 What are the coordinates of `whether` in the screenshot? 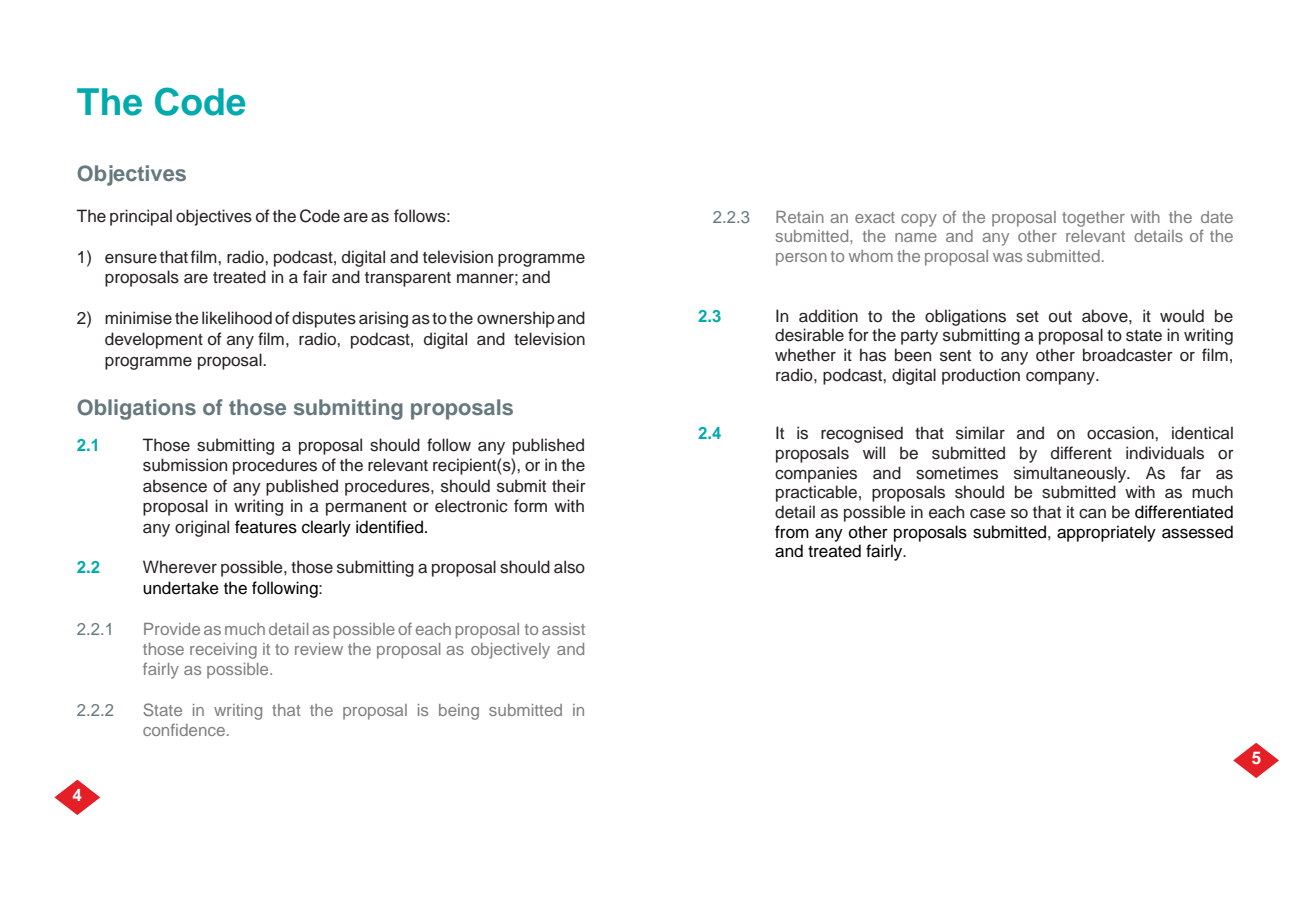 It's located at (805, 355).
